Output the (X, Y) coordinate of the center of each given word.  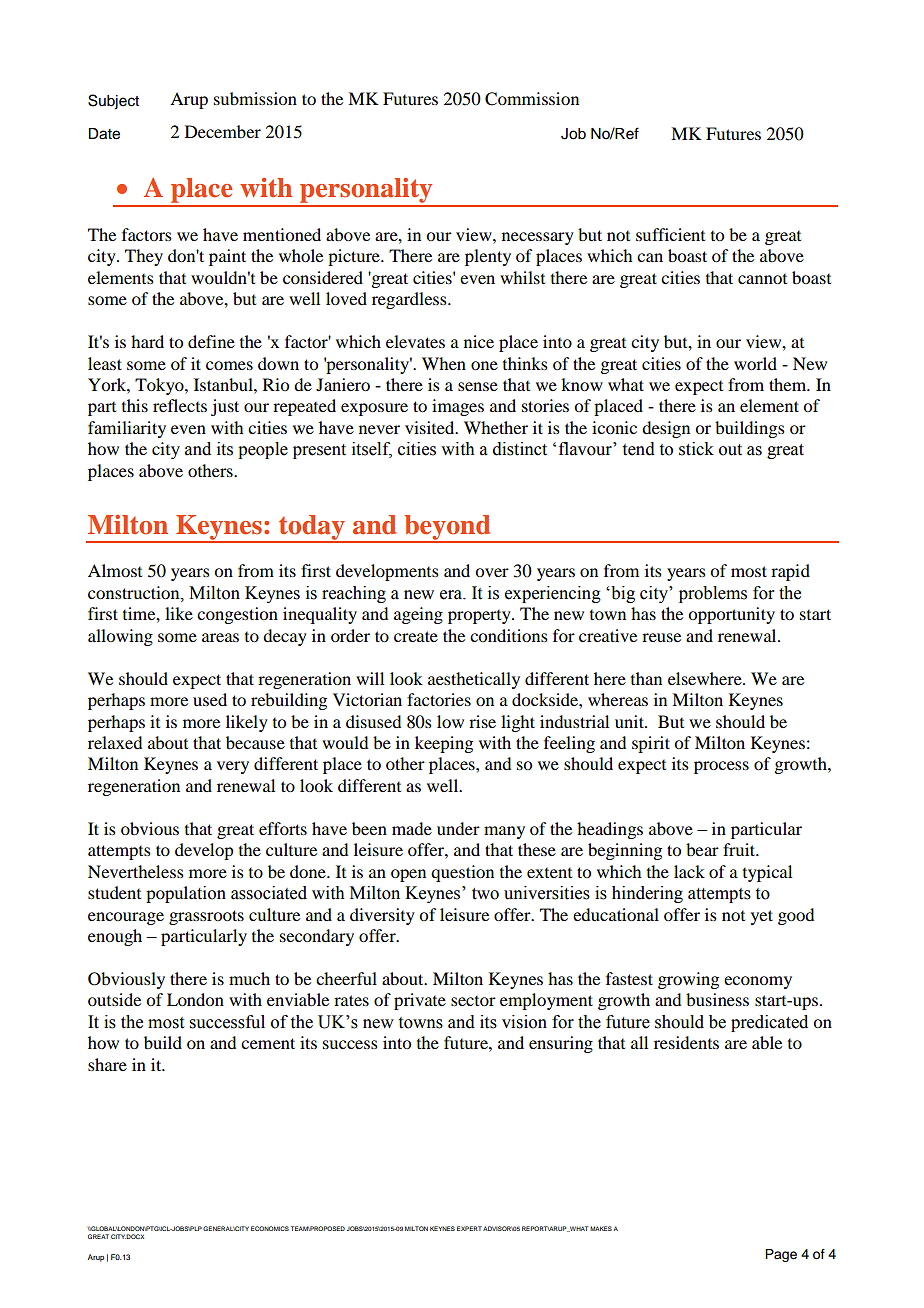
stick (696, 449)
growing (688, 980)
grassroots (206, 917)
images (458, 407)
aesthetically (474, 680)
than (646, 678)
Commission (532, 99)
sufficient (670, 234)
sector (473, 1001)
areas (220, 637)
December (223, 131)
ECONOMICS (270, 1228)
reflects (180, 405)
